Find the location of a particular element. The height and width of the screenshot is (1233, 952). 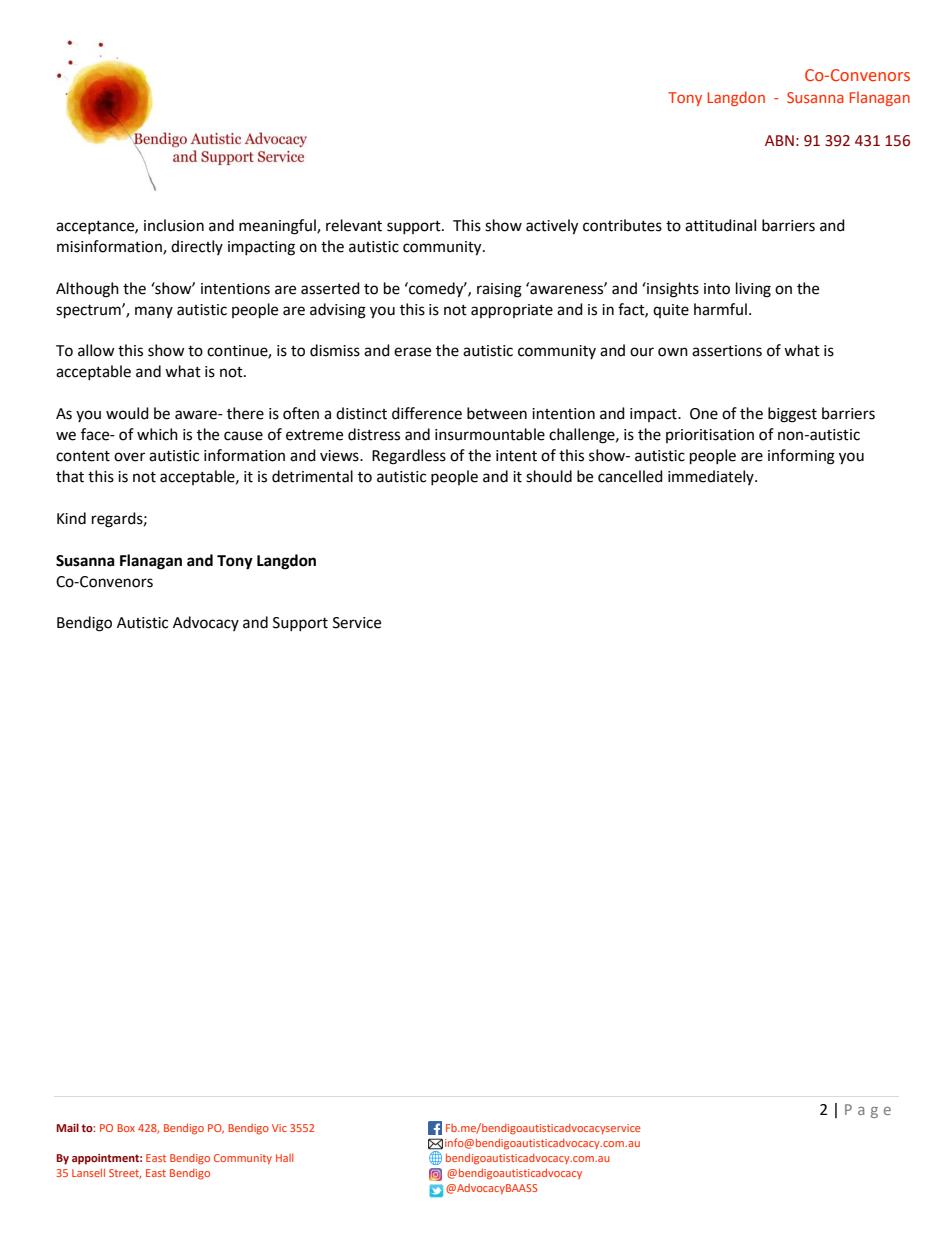

would is located at coordinates (127, 413).
